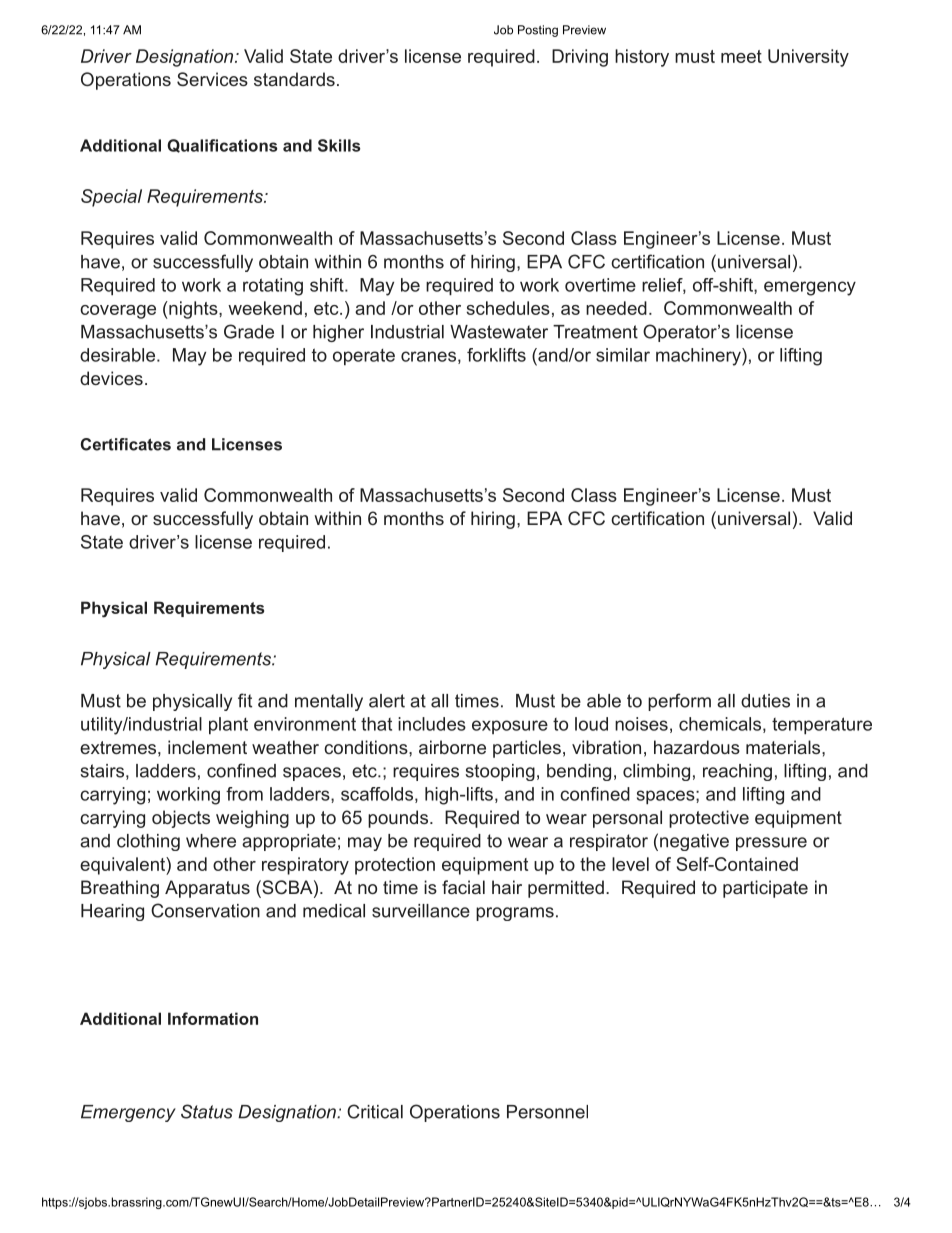 This document has height=1233, width=952. What do you see at coordinates (765, 701) in the document?
I see `duties` at bounding box center [765, 701].
